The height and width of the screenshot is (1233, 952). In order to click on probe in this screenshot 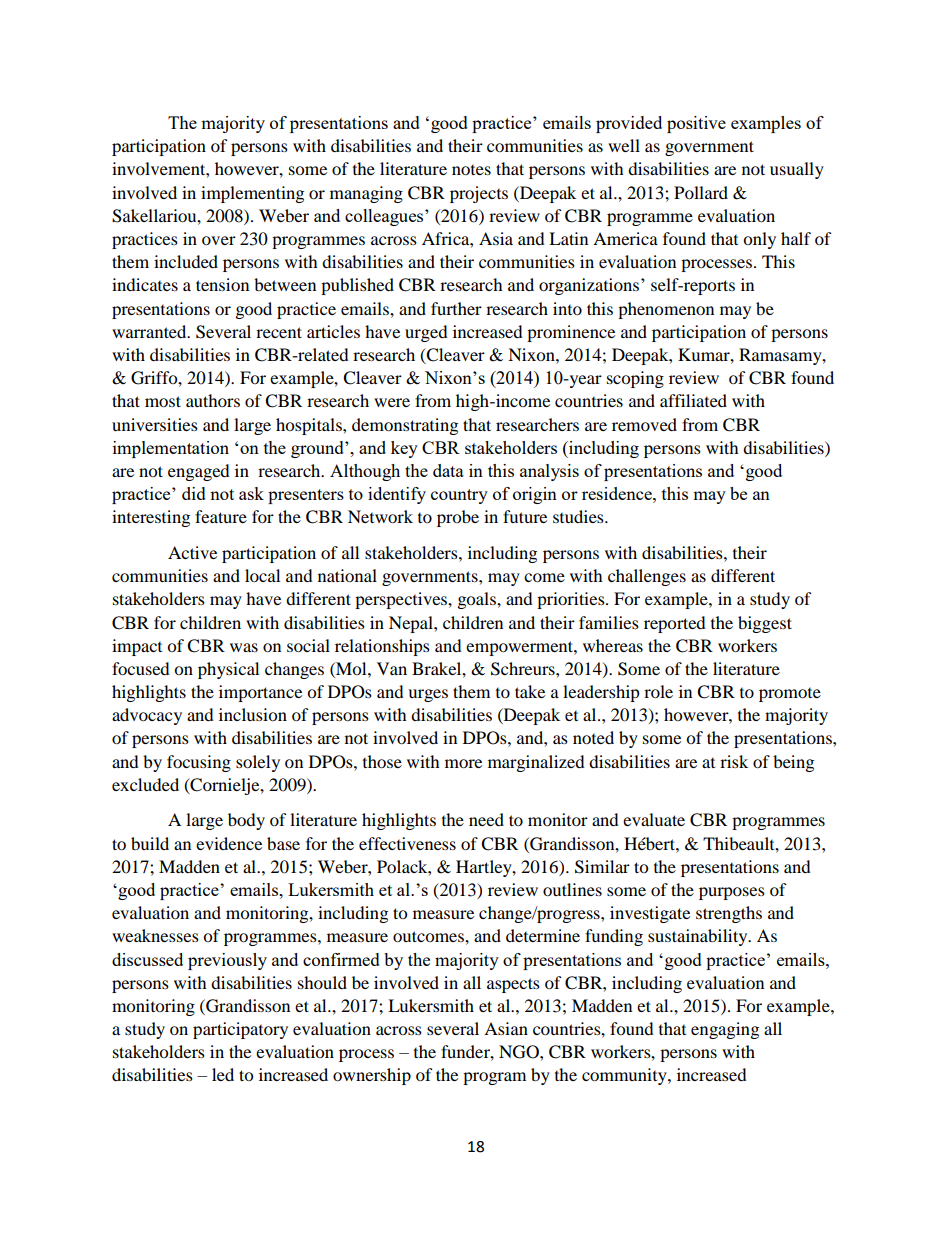, I will do `click(458, 518)`.
